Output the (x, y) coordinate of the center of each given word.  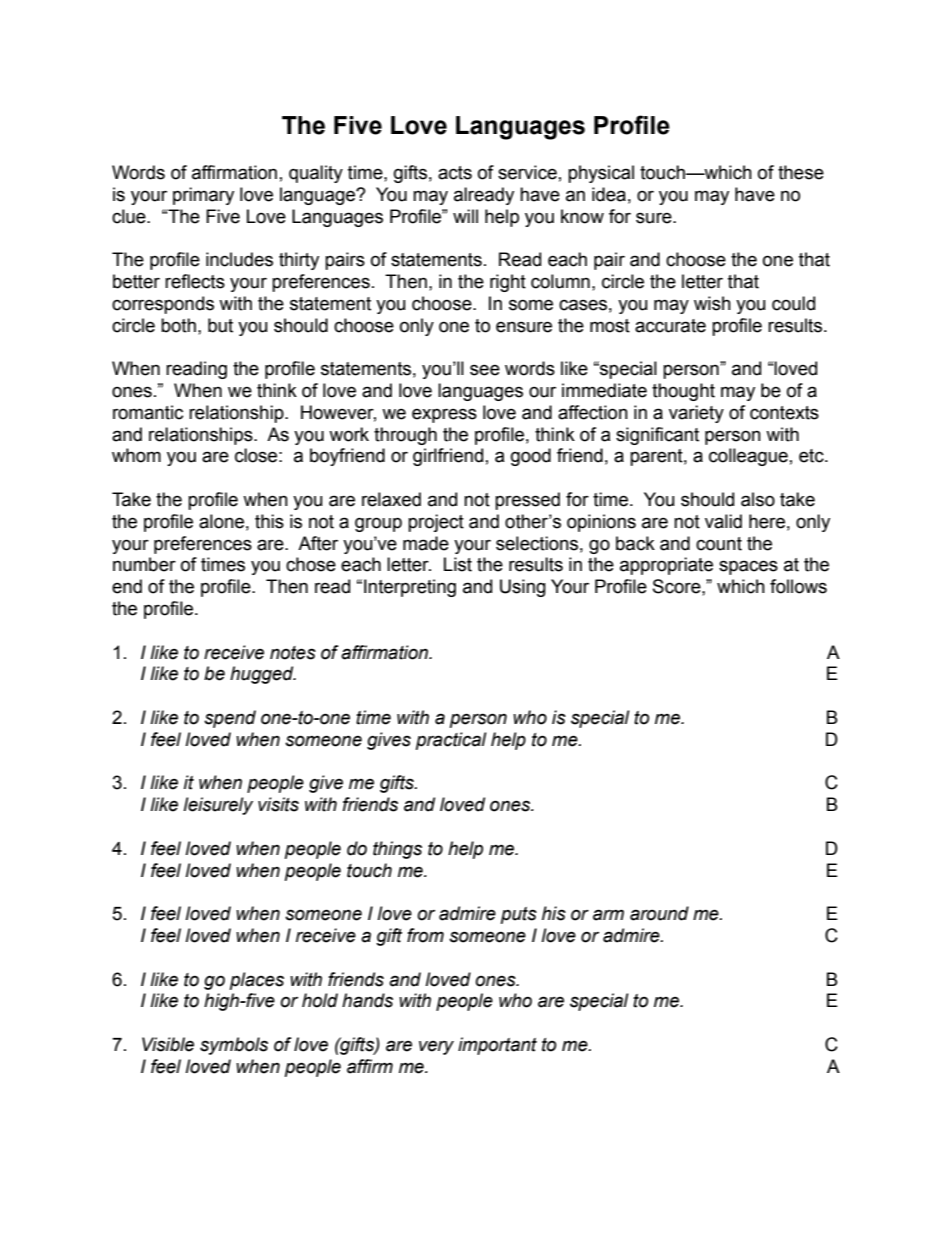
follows (798, 586)
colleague (748, 457)
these (801, 172)
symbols (234, 1046)
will (465, 216)
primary (203, 196)
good (531, 457)
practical (451, 741)
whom (136, 455)
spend (230, 719)
